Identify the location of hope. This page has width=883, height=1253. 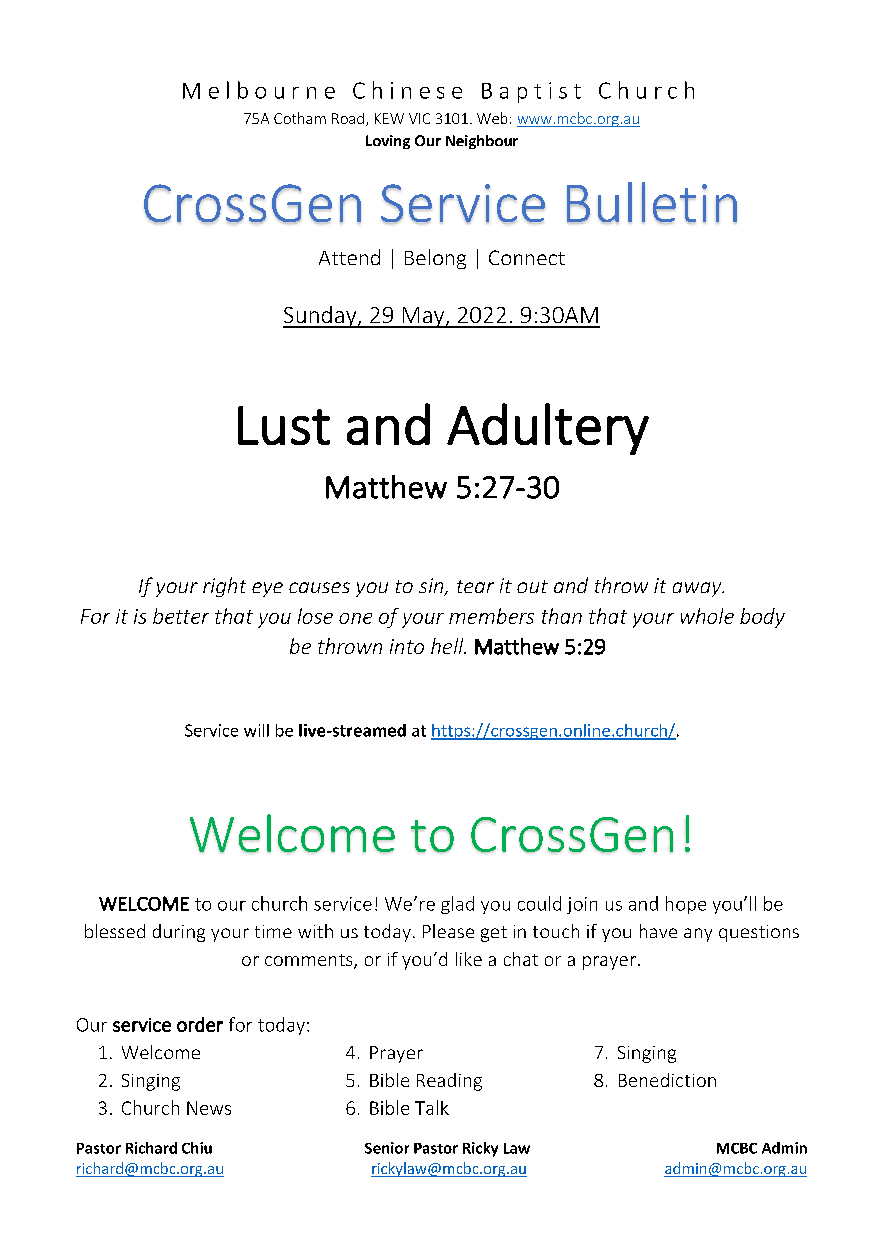
(686, 905).
